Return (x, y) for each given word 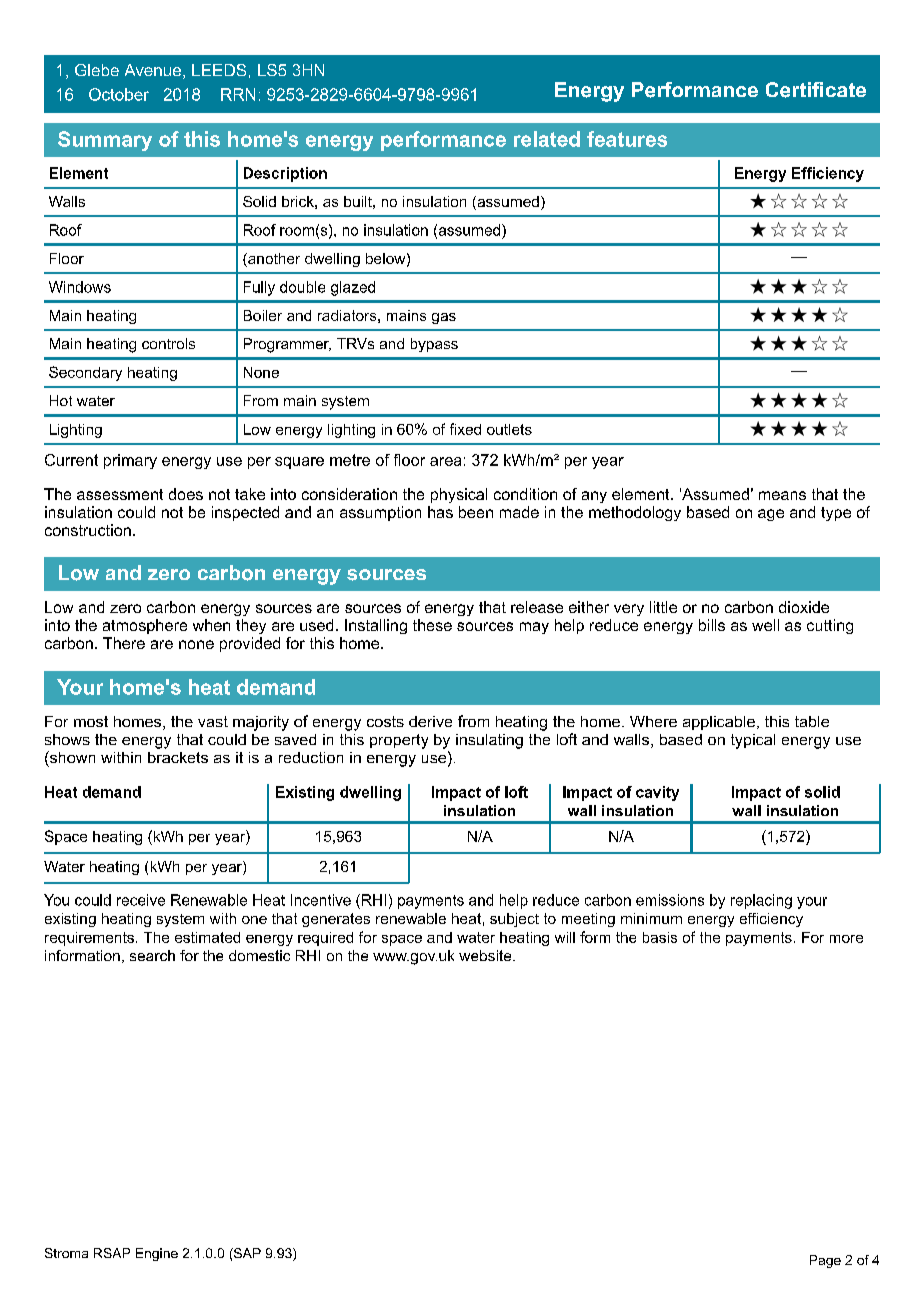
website (486, 955)
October (119, 94)
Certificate (816, 90)
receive (141, 900)
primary (130, 461)
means (782, 495)
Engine (157, 1254)
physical (459, 495)
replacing (761, 901)
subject (514, 920)
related (547, 139)
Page (825, 1261)
